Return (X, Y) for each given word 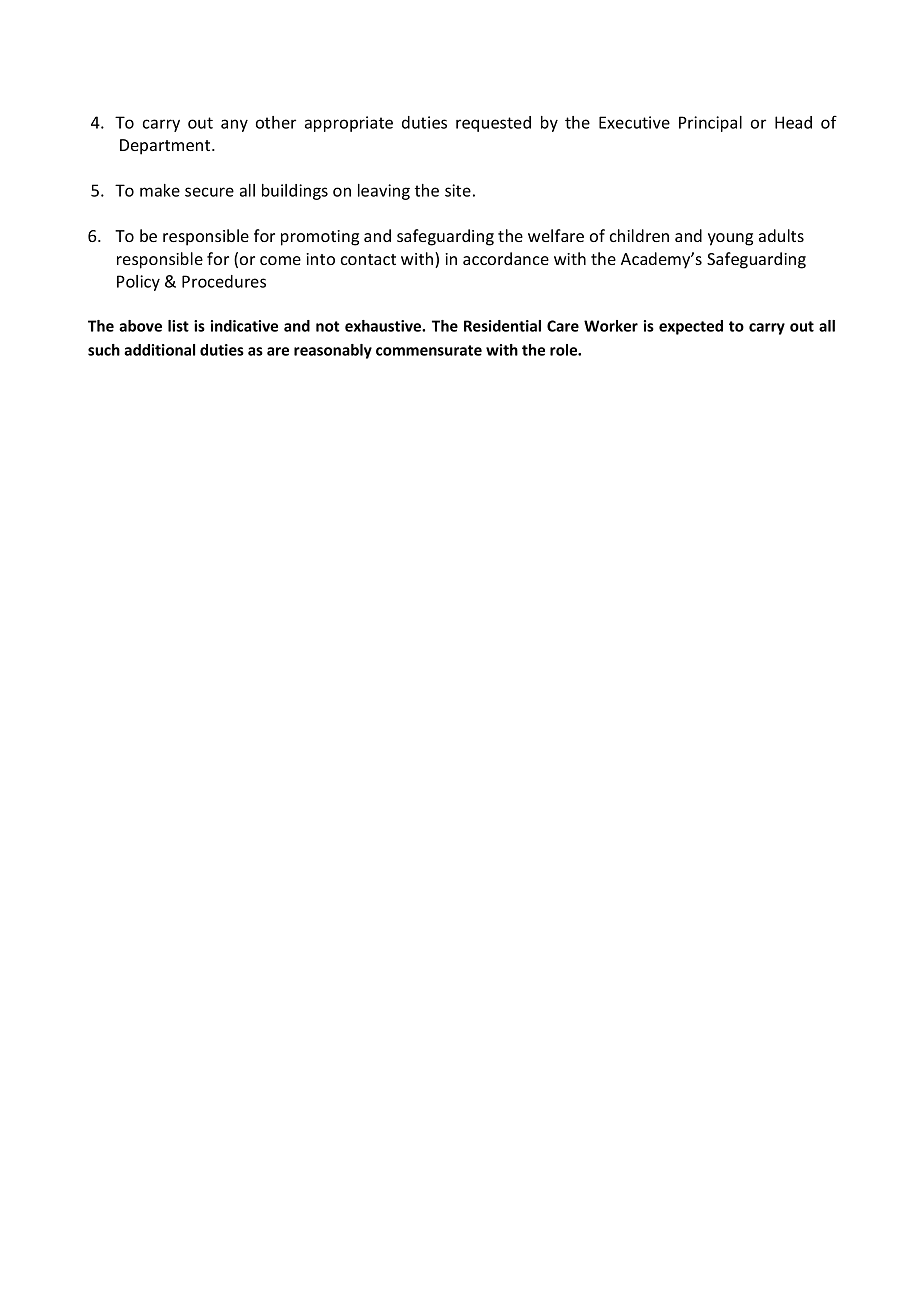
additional (159, 350)
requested (493, 124)
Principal (710, 124)
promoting (320, 238)
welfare (556, 235)
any (234, 125)
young (730, 239)
